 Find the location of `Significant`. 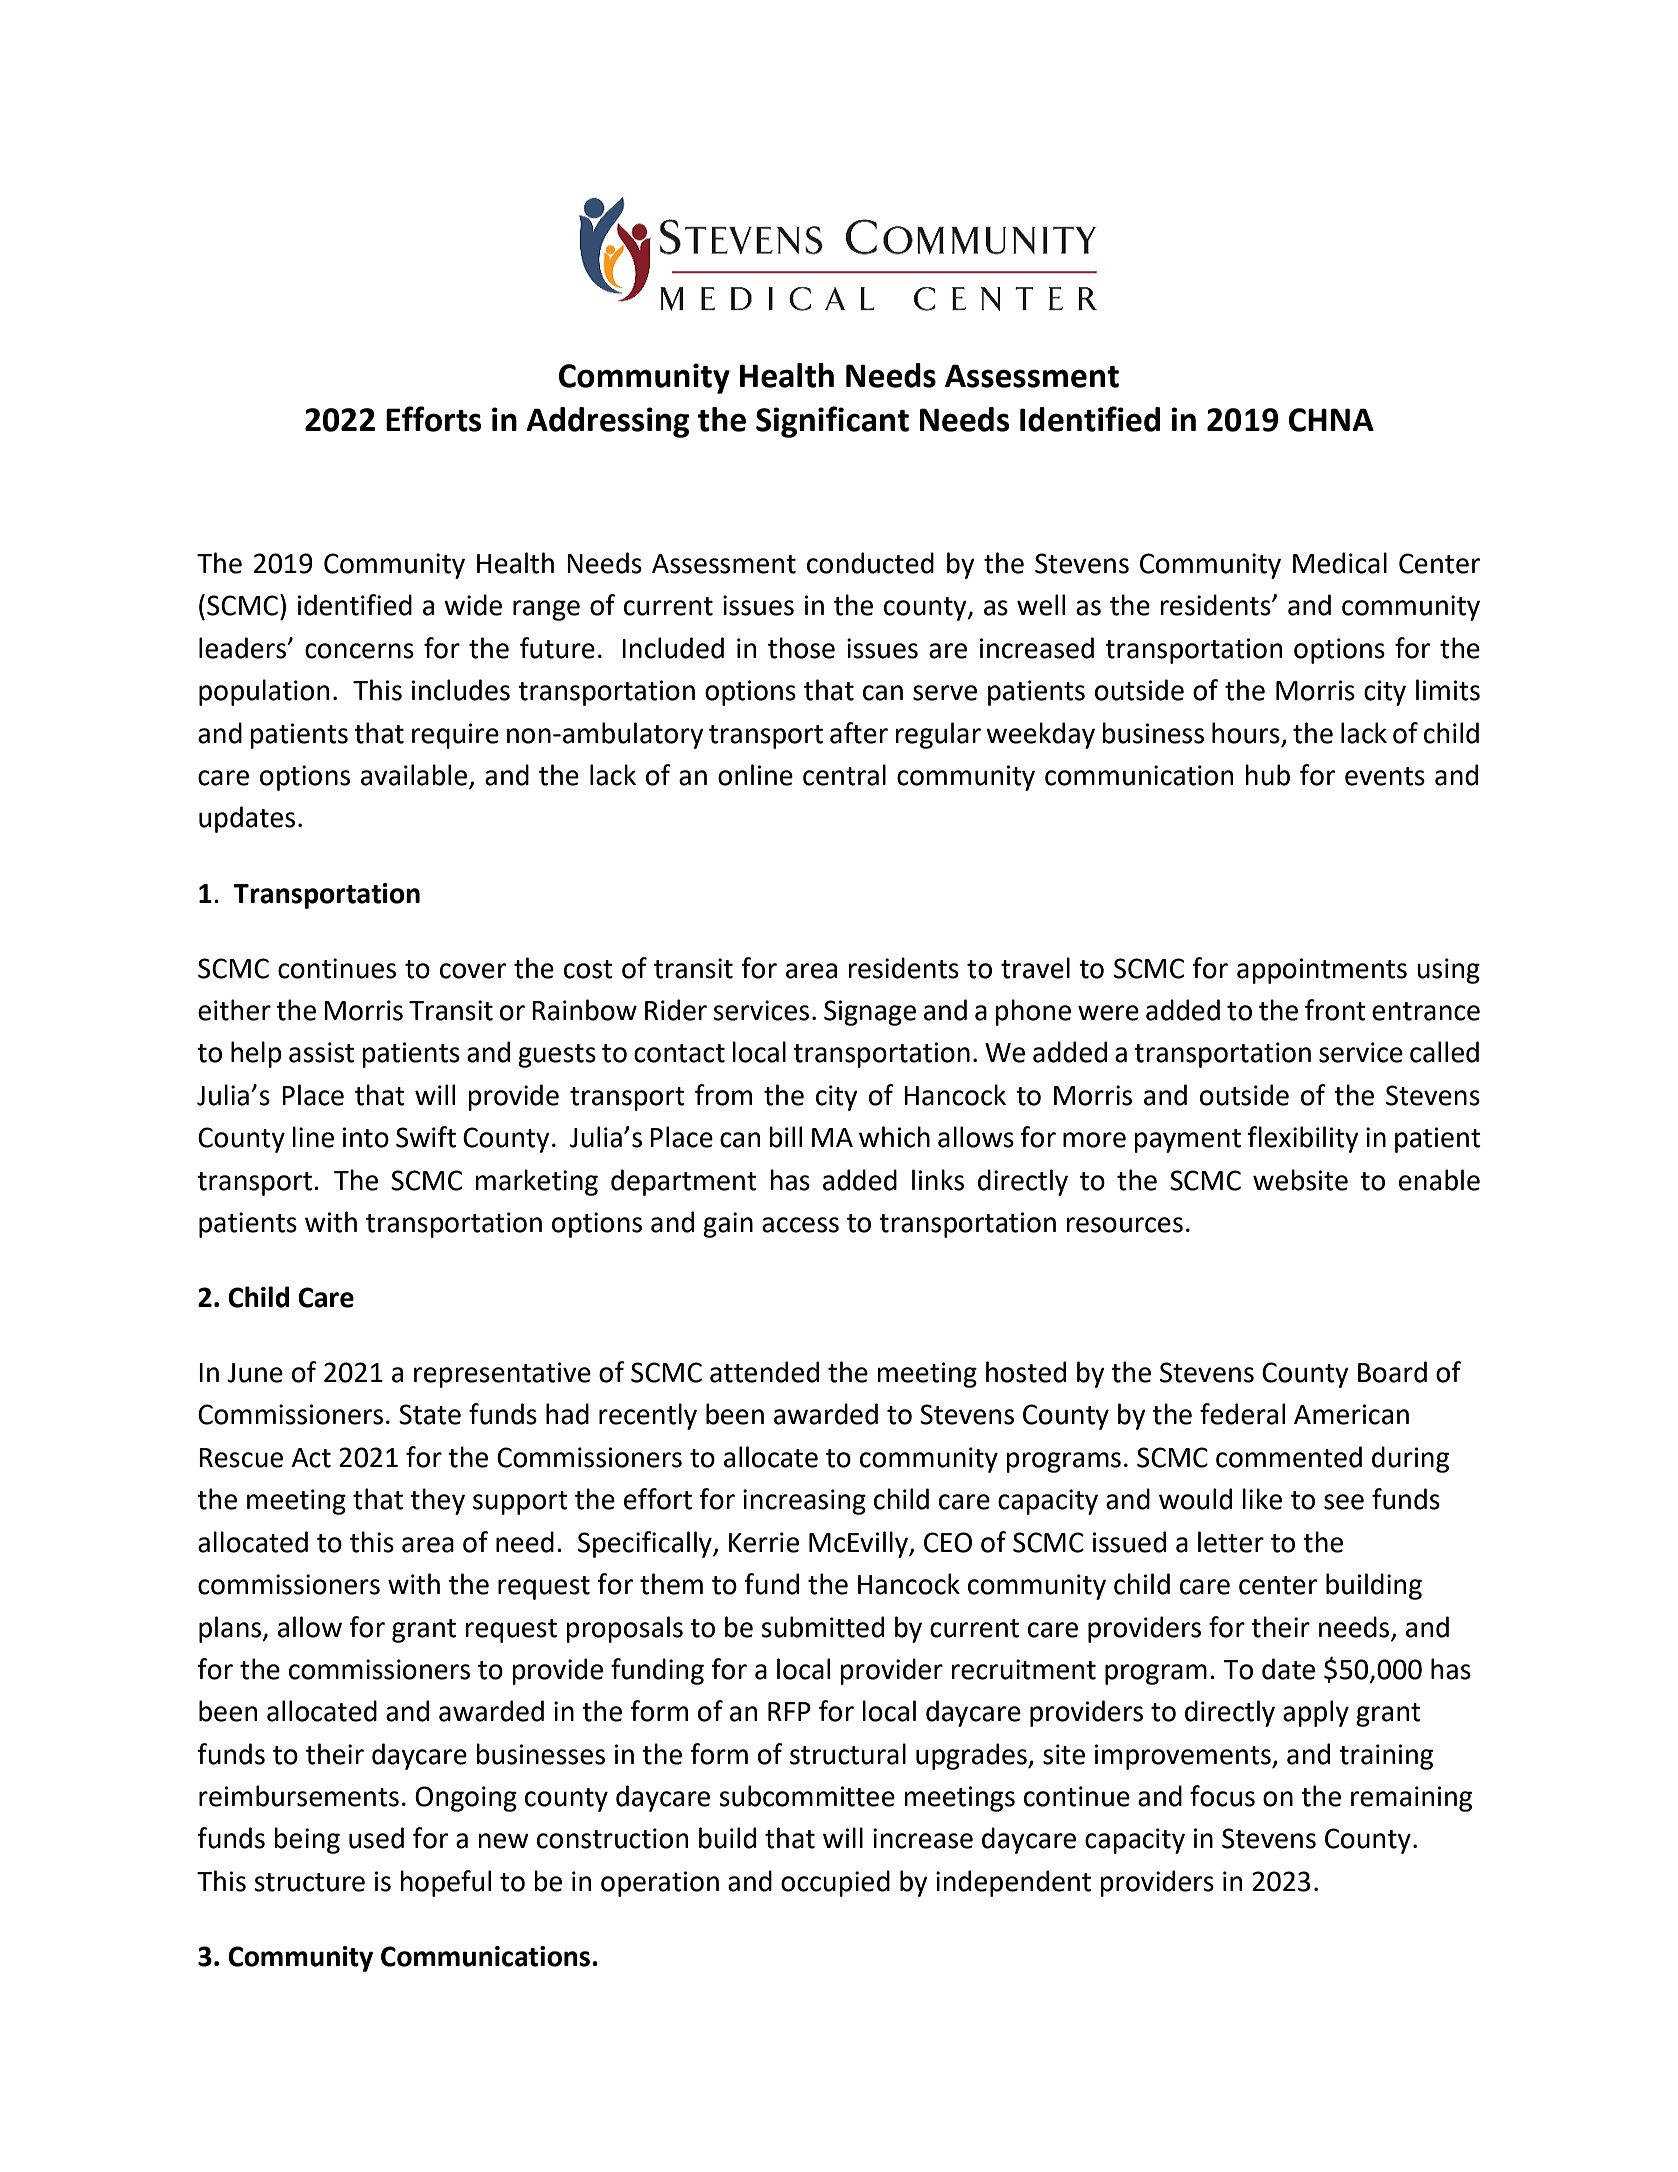

Significant is located at coordinates (832, 422).
